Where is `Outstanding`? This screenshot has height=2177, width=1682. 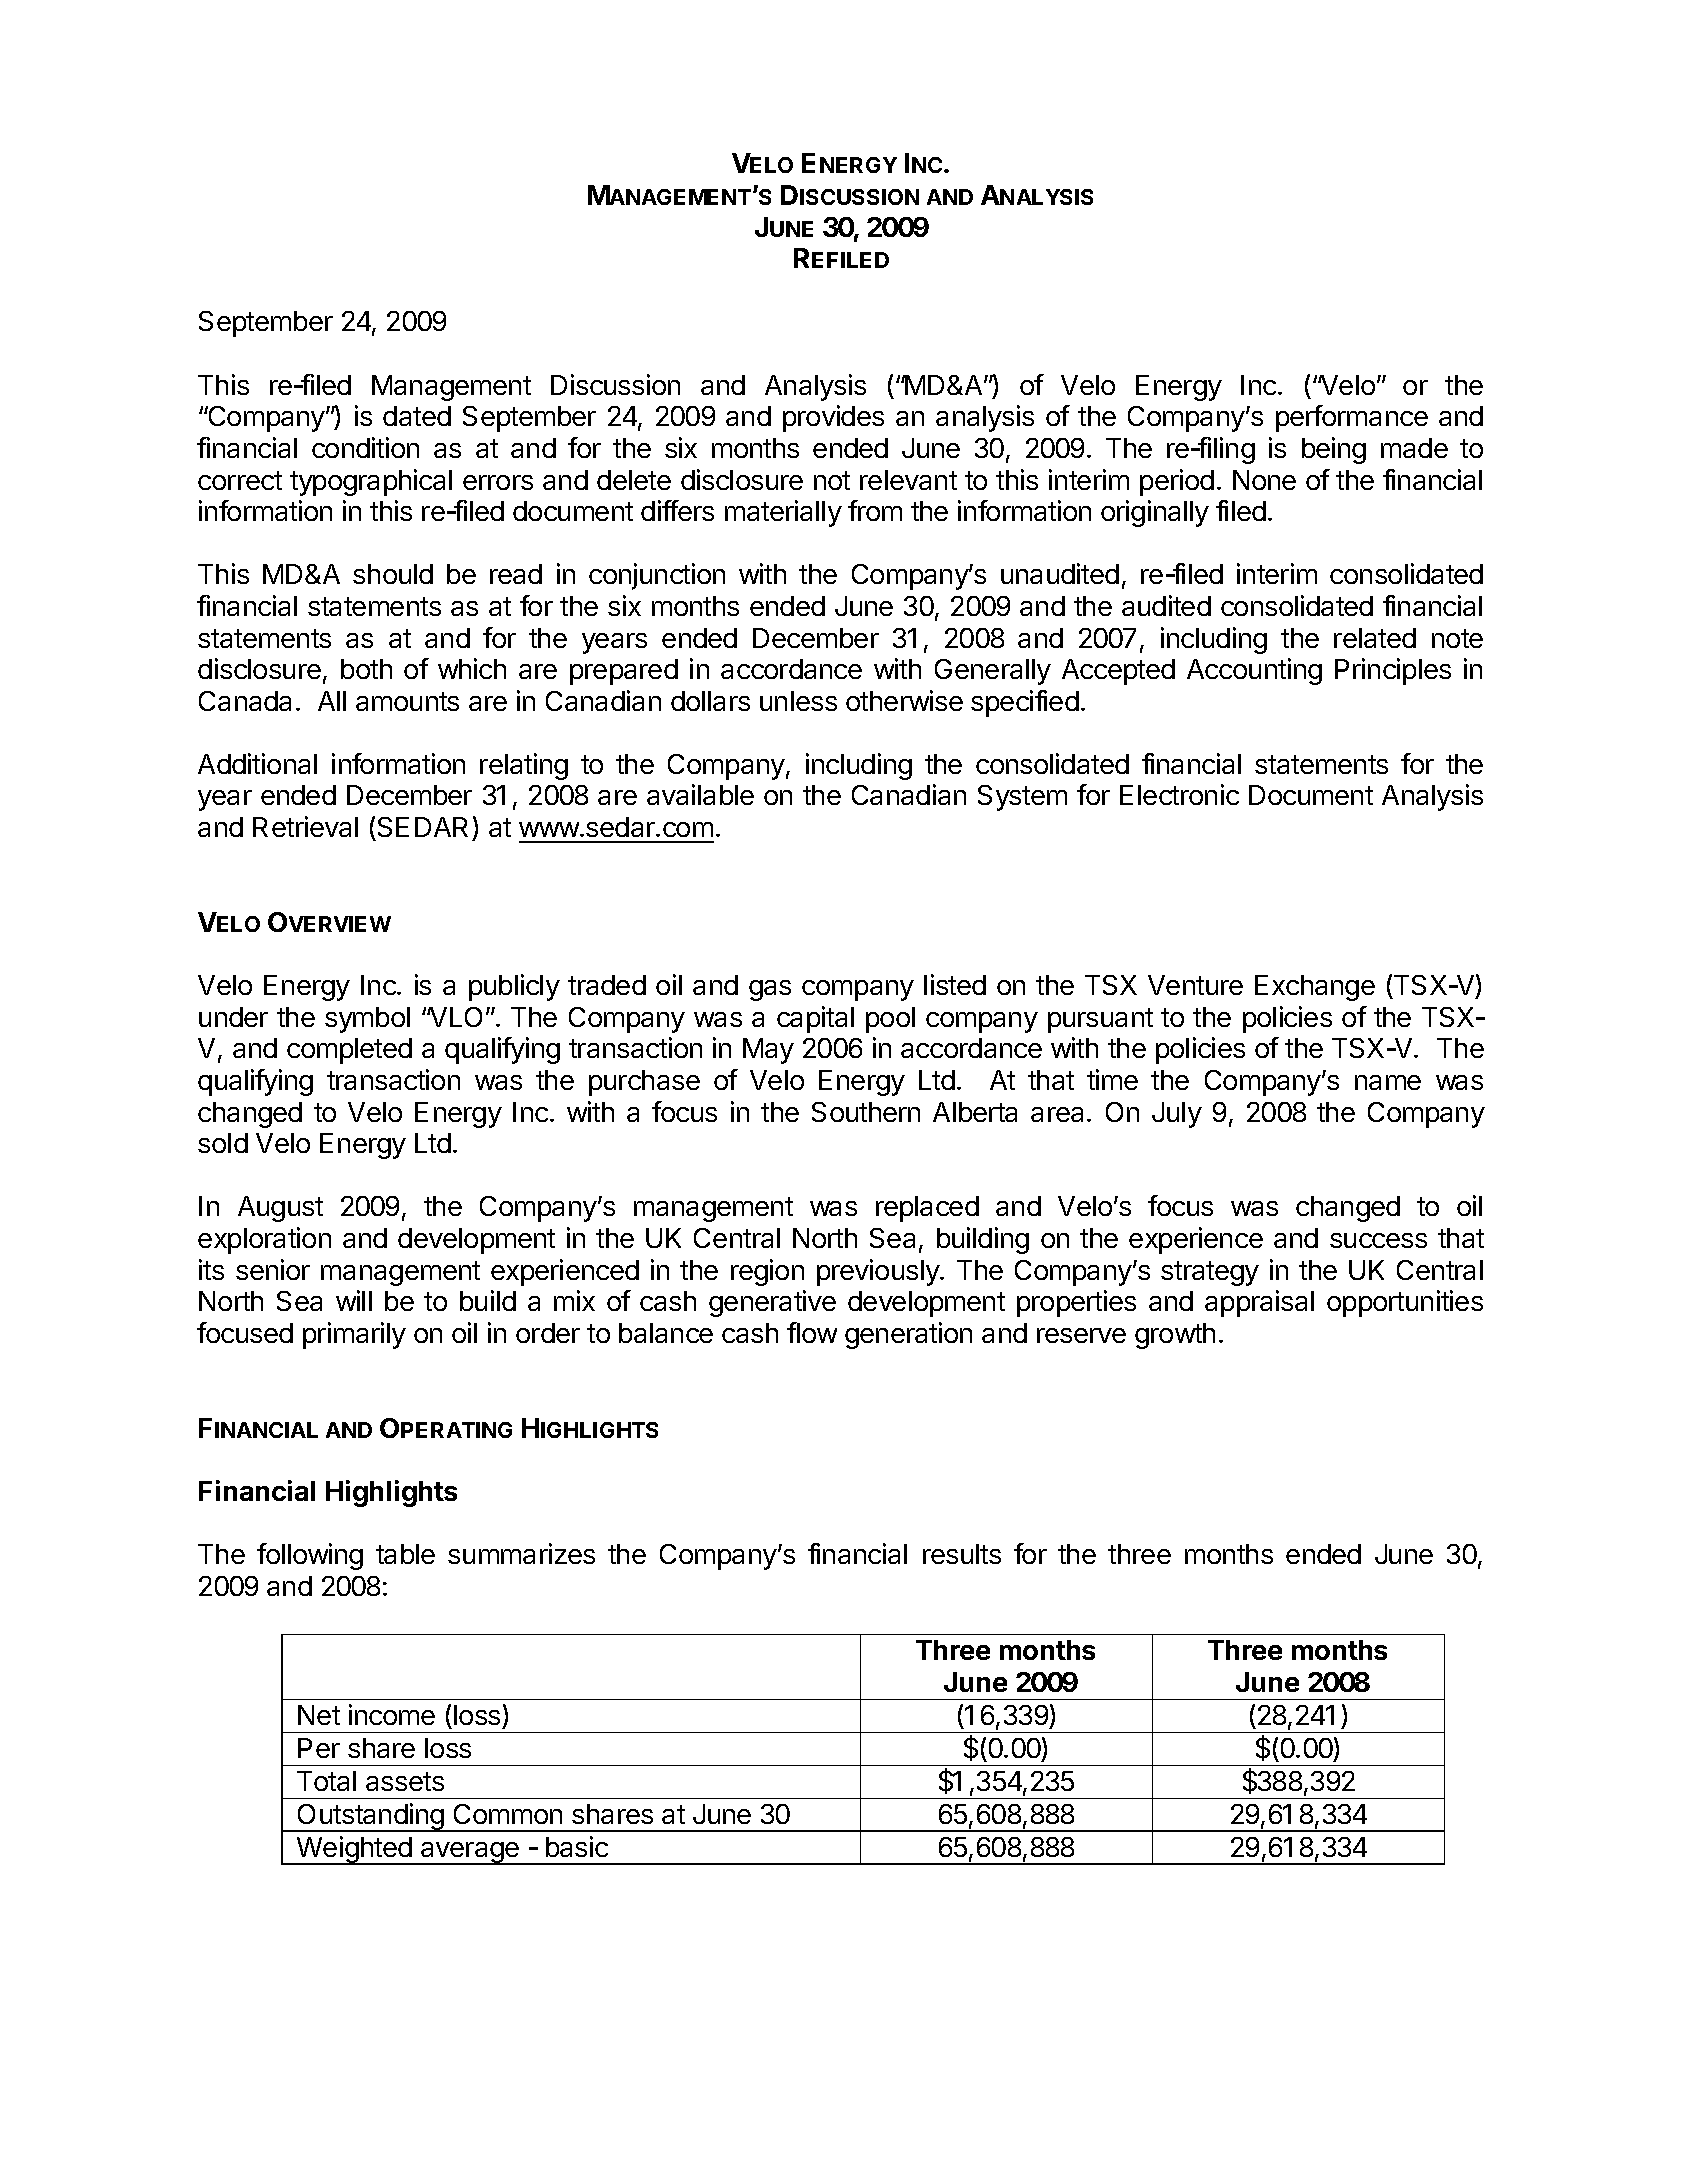 Outstanding is located at coordinates (370, 1817).
